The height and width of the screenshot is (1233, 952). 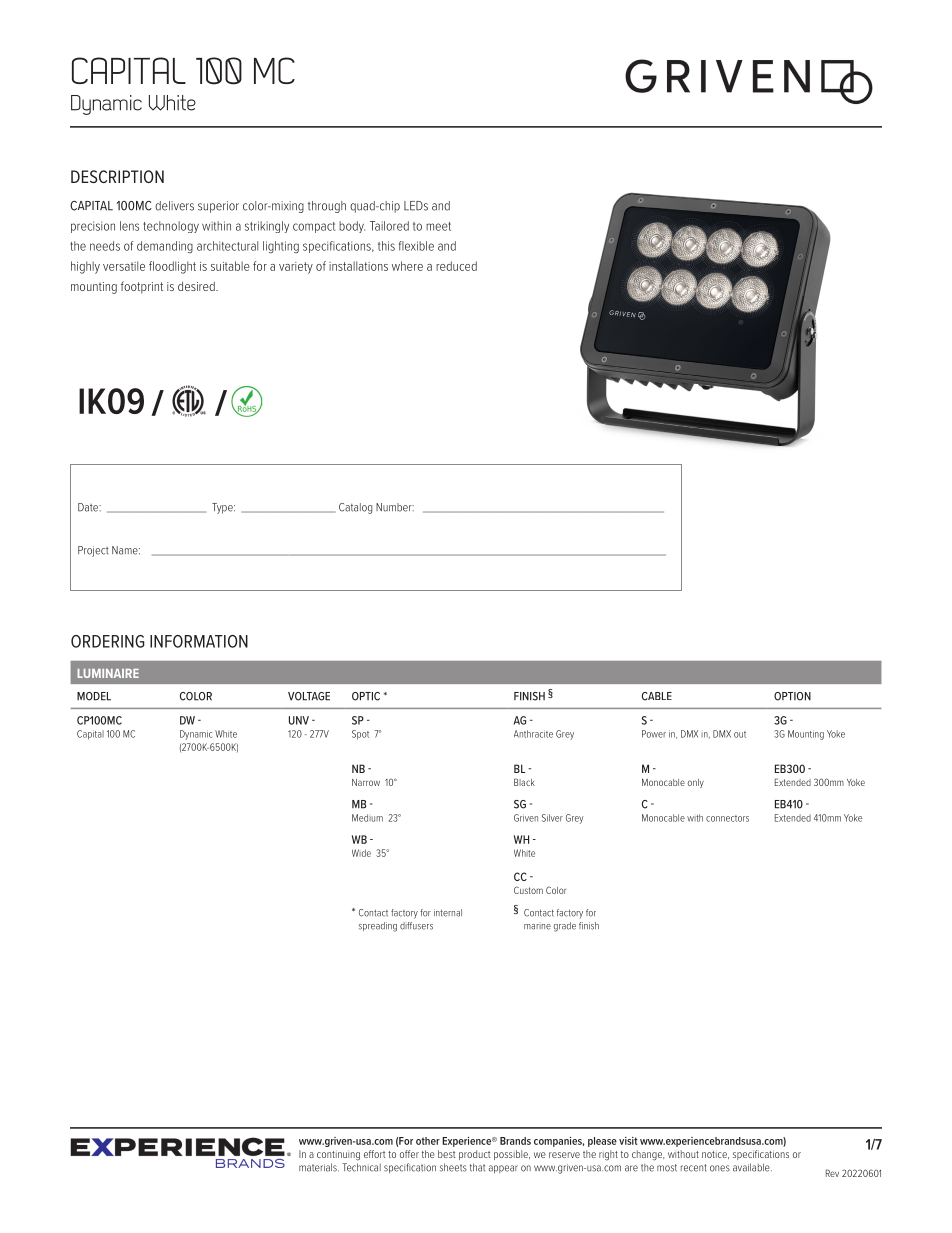 What do you see at coordinates (361, 853) in the screenshot?
I see `Wide` at bounding box center [361, 853].
